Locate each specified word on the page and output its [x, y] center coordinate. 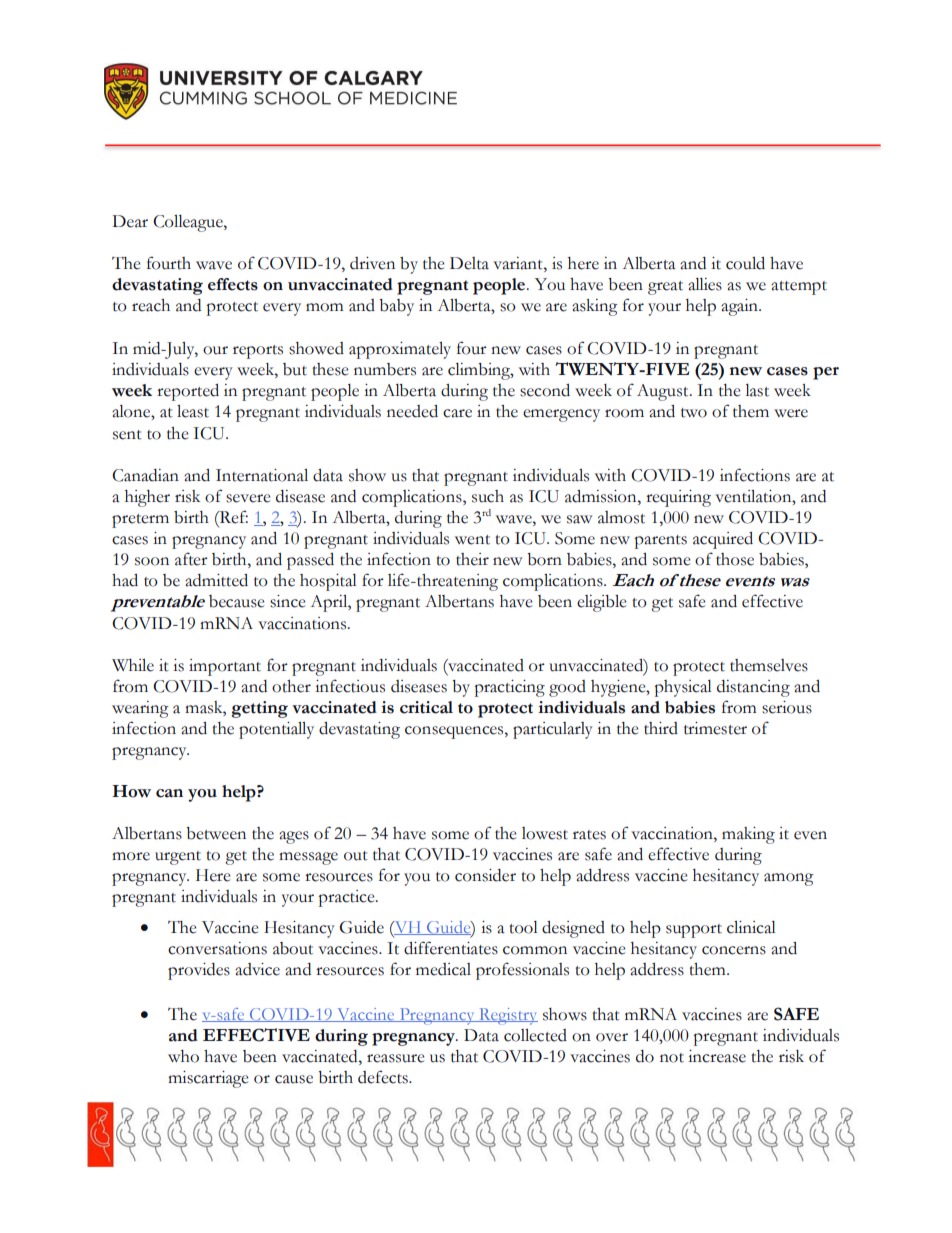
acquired [723, 540]
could [745, 263]
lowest [545, 833]
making [748, 835]
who [183, 1056]
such [488, 496]
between [216, 833]
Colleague [189, 223]
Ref [233, 517]
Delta [469, 263]
